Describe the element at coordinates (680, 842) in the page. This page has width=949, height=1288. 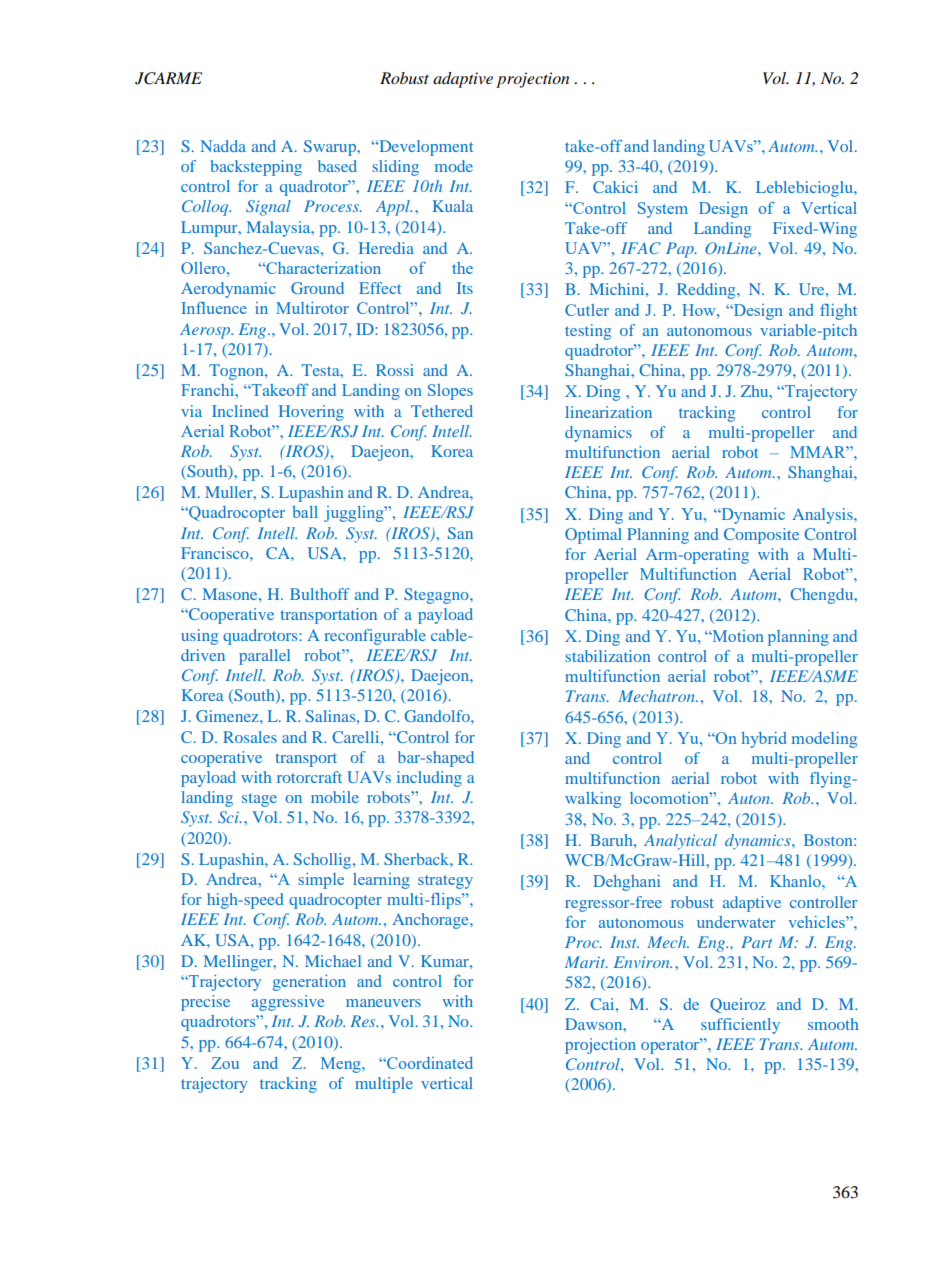
I see `Analytical` at that location.
